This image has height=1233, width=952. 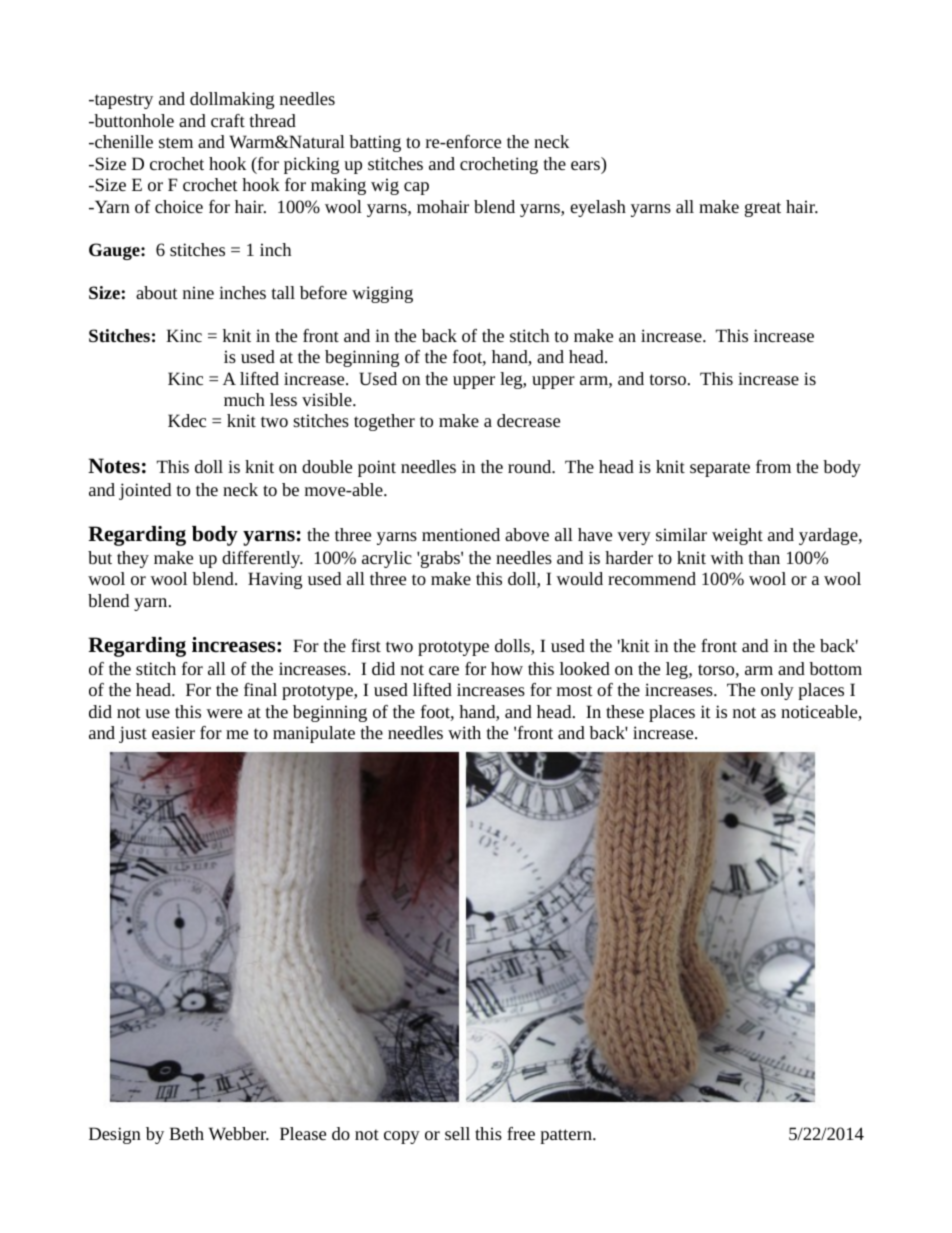 I want to click on great, so click(x=763, y=209).
